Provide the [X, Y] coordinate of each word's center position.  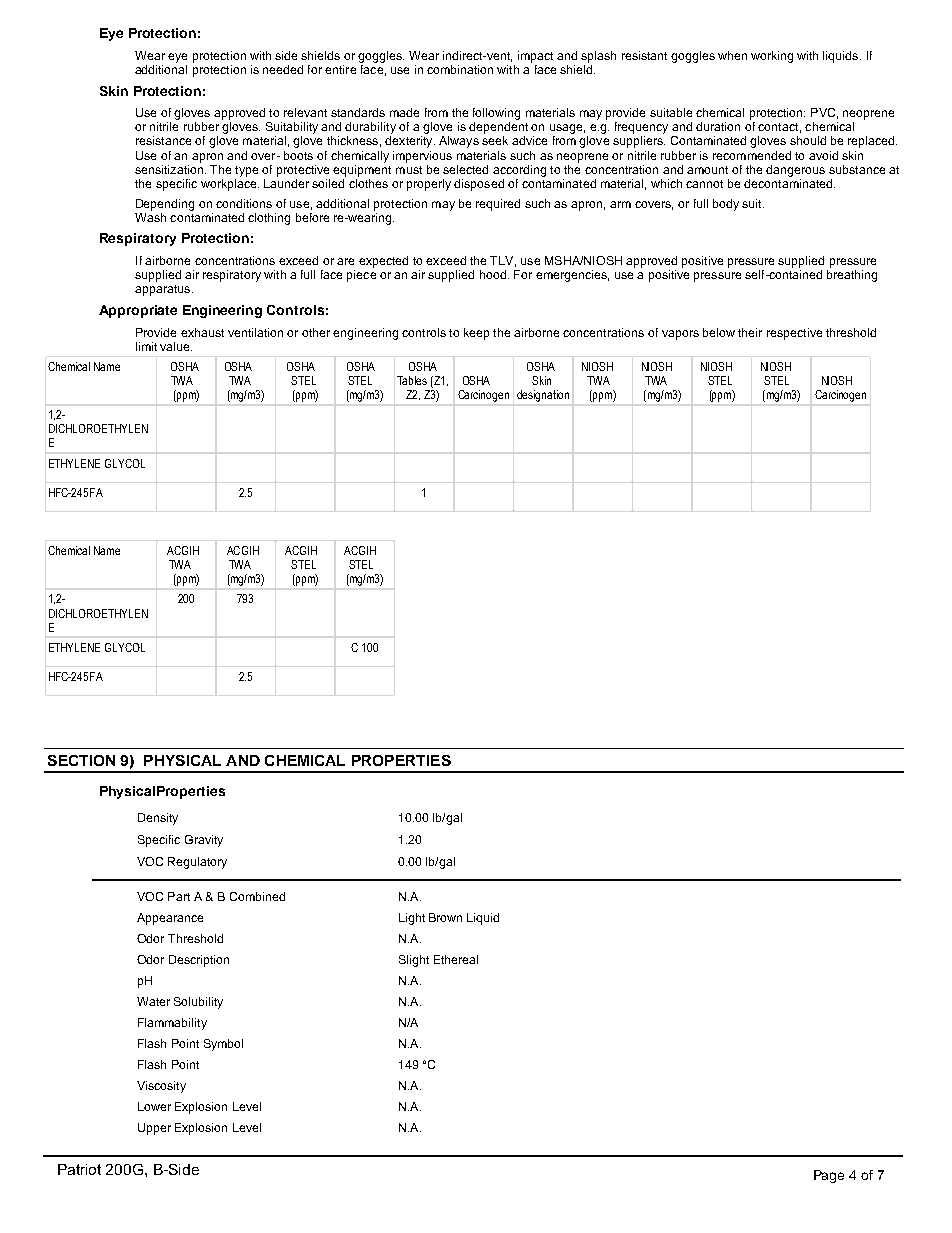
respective [794, 334]
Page [829, 1176]
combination [460, 69]
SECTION [81, 760]
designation [543, 396]
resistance [163, 140]
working [772, 57]
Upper [154, 1129]
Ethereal [456, 959]
